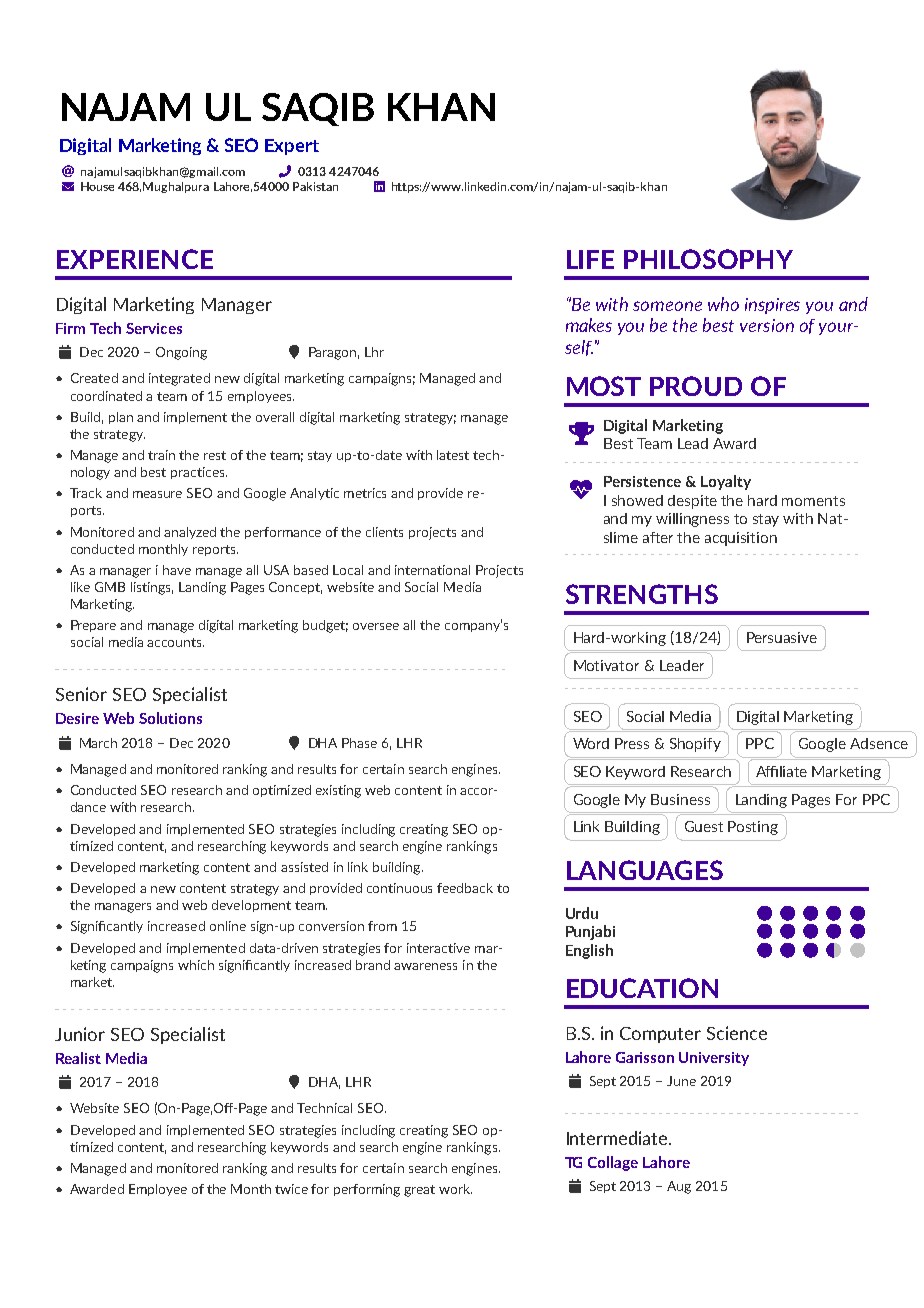  Describe the element at coordinates (135, 259) in the screenshot. I see `EXPERIENCE` at that location.
